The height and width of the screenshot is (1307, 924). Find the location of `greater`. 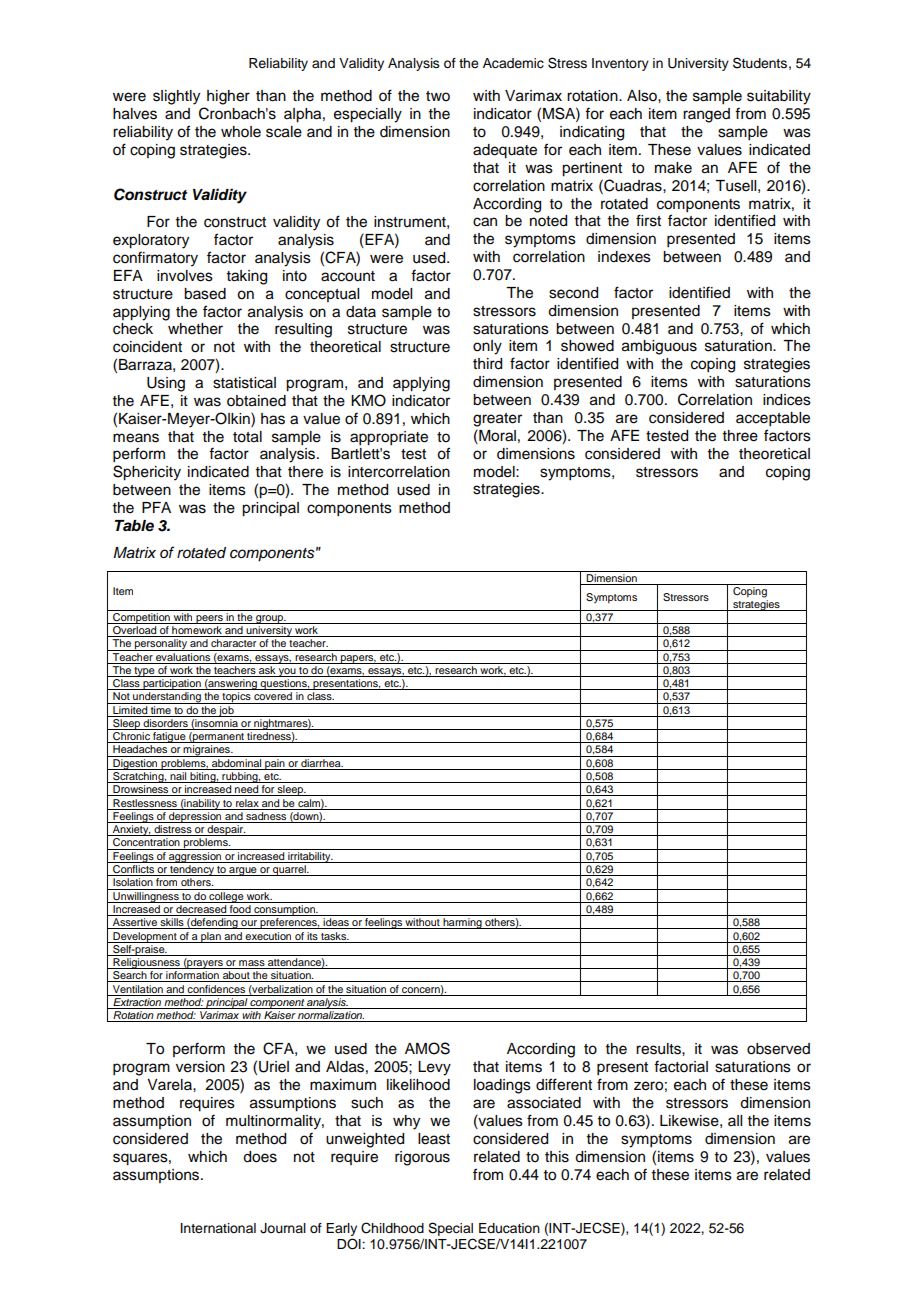

greater is located at coordinates (497, 420).
